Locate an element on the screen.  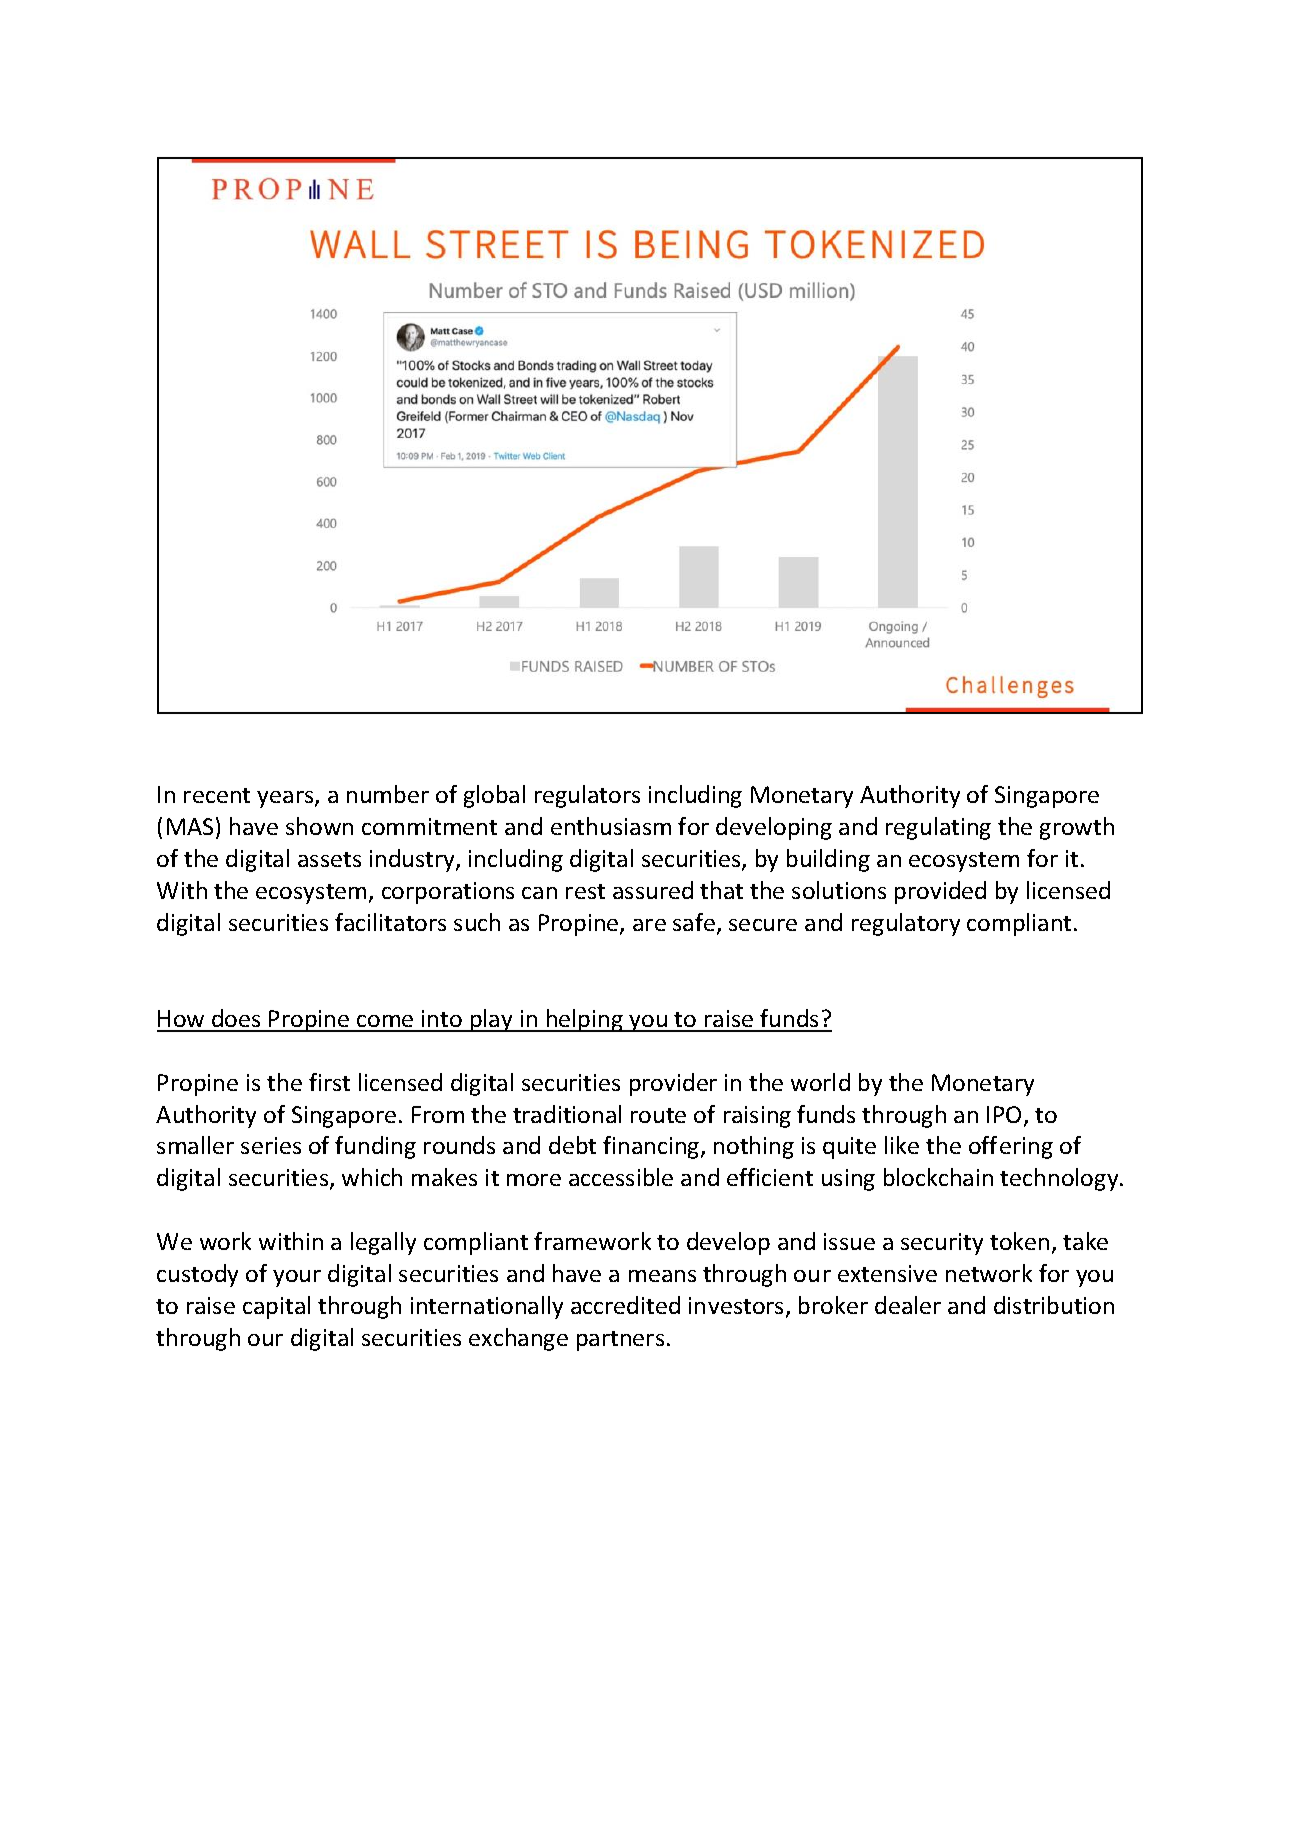
enthusiasm is located at coordinates (611, 826).
